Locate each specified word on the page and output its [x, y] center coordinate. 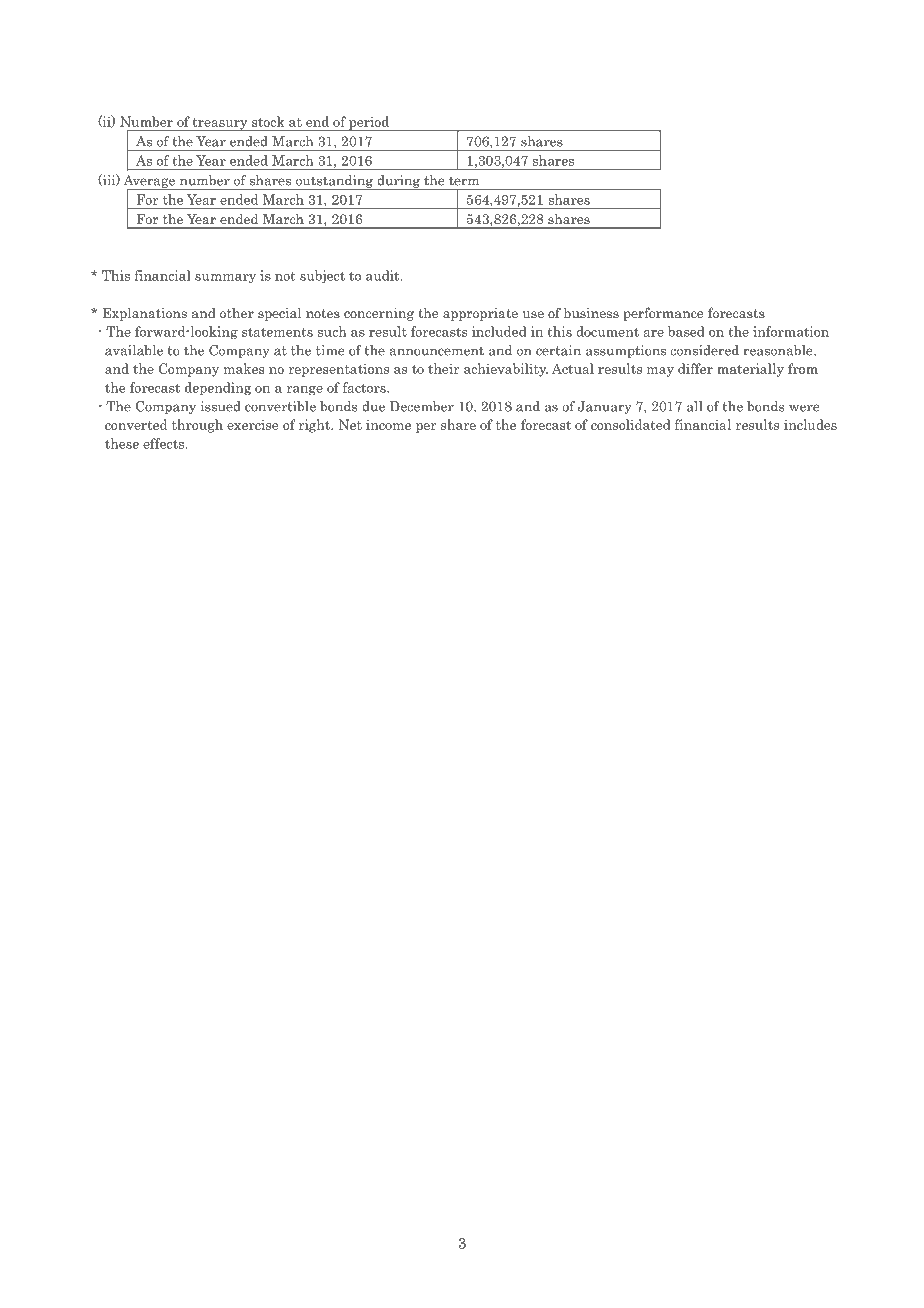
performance [663, 314]
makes [244, 368]
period [369, 124]
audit [384, 275]
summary [225, 278]
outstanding [334, 182]
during [398, 182]
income [388, 424]
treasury [220, 125]
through [197, 426]
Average [150, 182]
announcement [436, 351]
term [464, 181]
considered [704, 350]
